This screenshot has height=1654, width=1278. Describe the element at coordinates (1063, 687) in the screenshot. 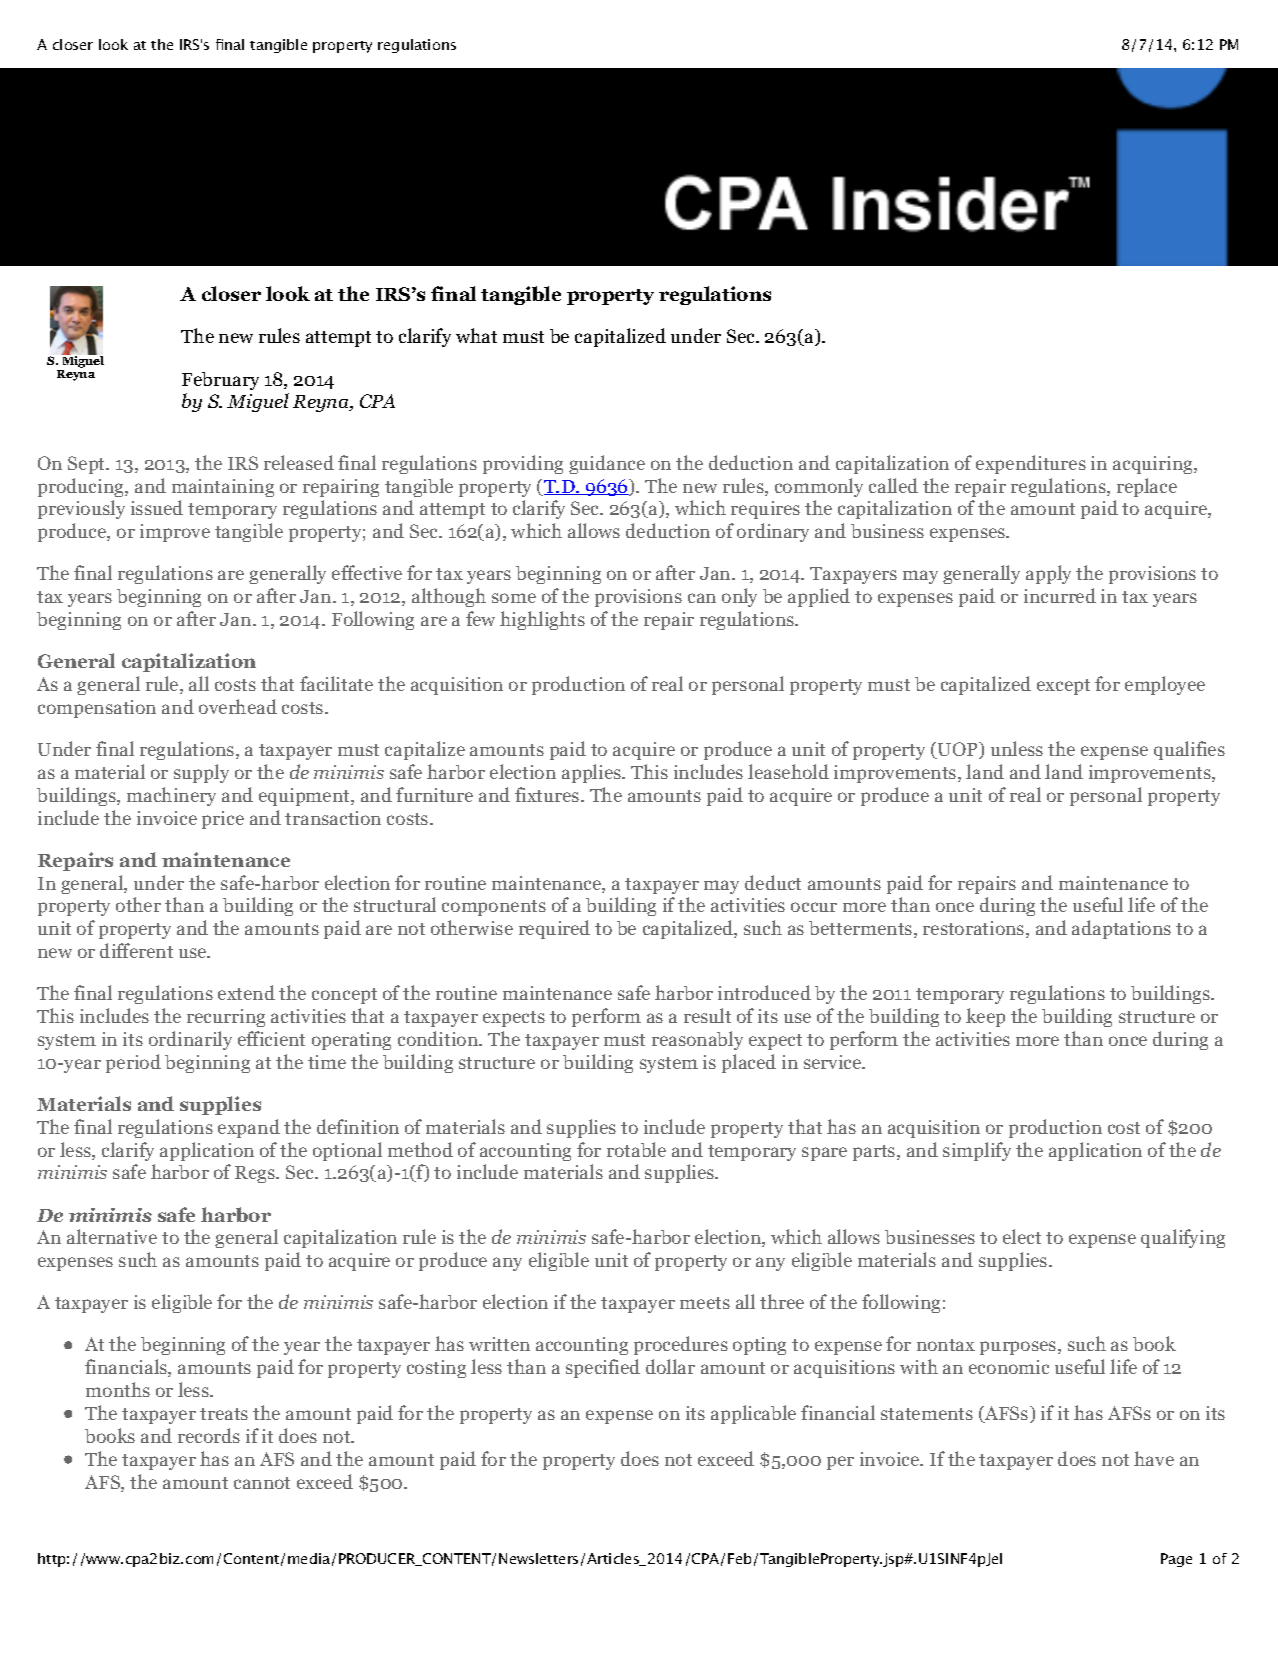

I see `except` at that location.
